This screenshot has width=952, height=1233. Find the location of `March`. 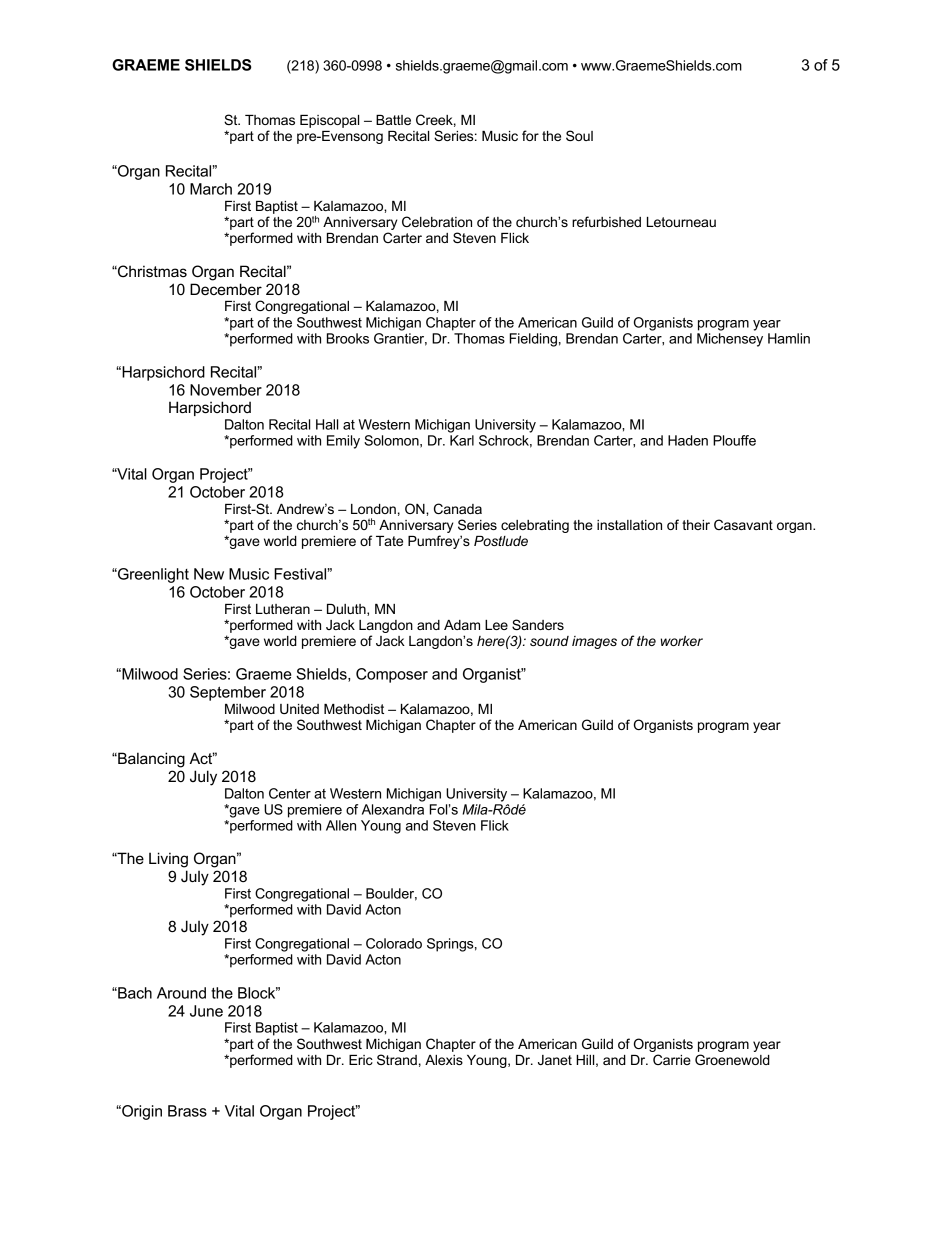

March is located at coordinates (211, 189).
